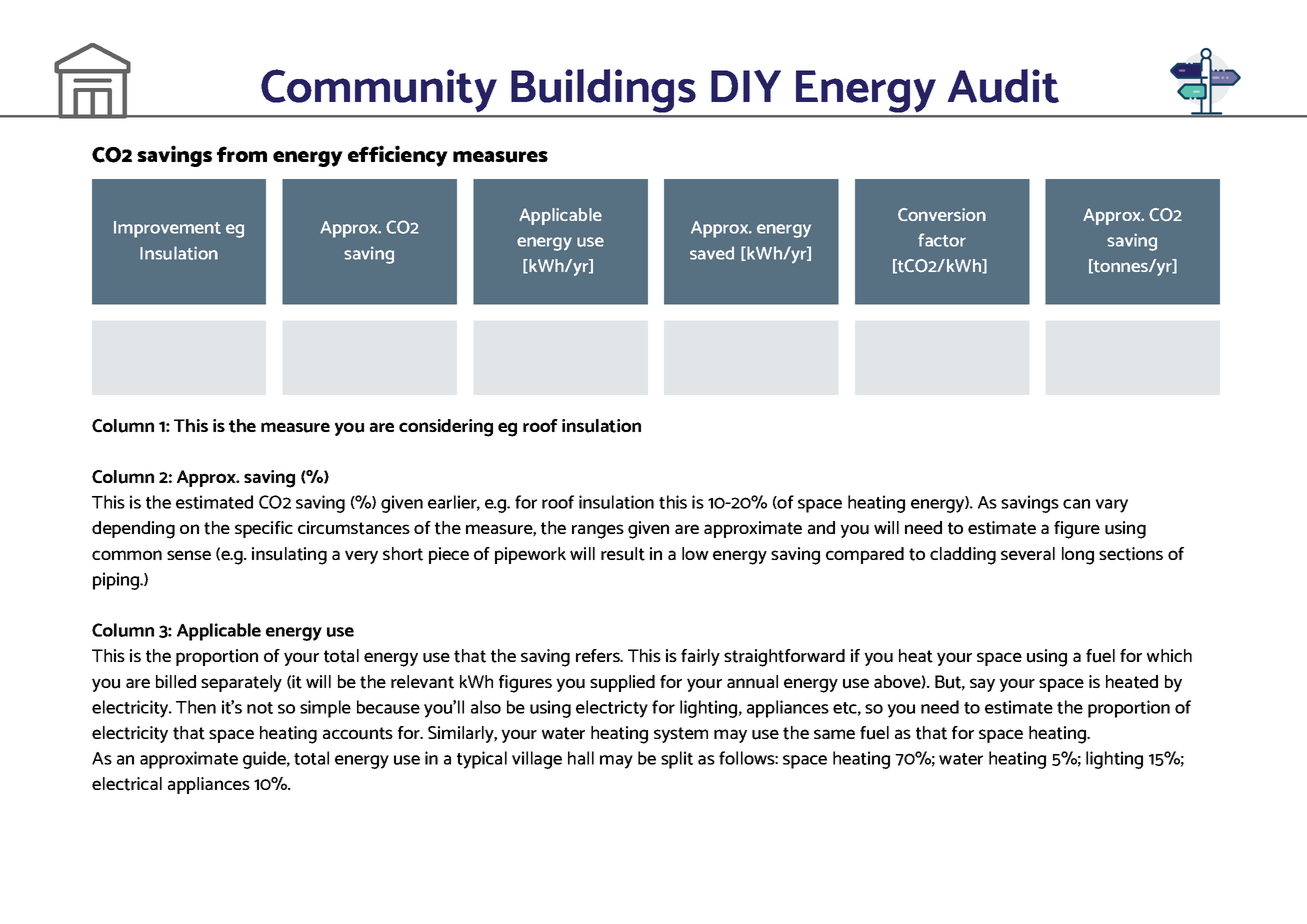 This screenshot has width=1307, height=924. Describe the element at coordinates (598, 531) in the screenshot. I see `ranges` at that location.
